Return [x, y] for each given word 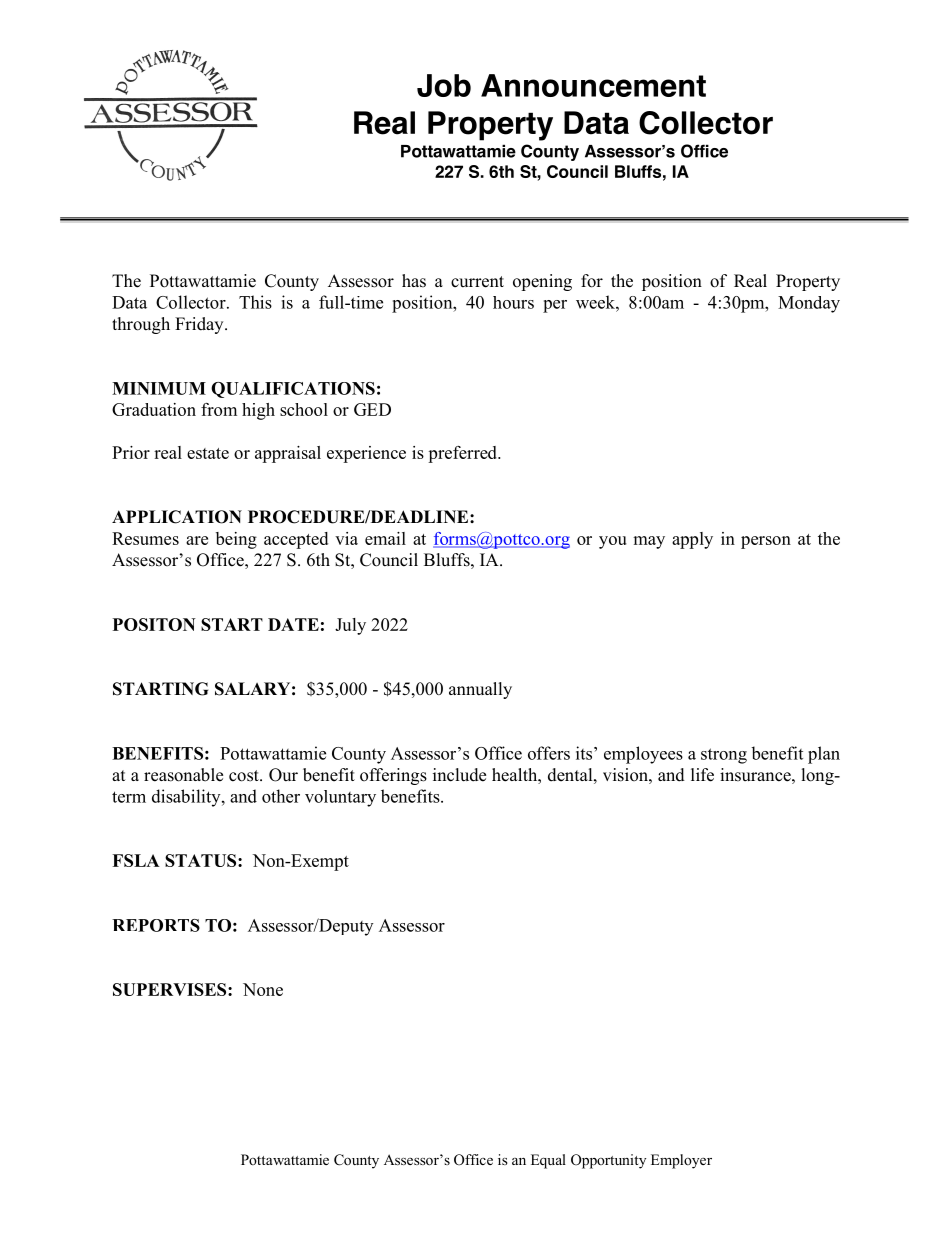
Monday [809, 304]
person [766, 542]
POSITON [154, 624]
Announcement [593, 85]
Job [444, 85]
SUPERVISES [171, 989]
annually [480, 690]
